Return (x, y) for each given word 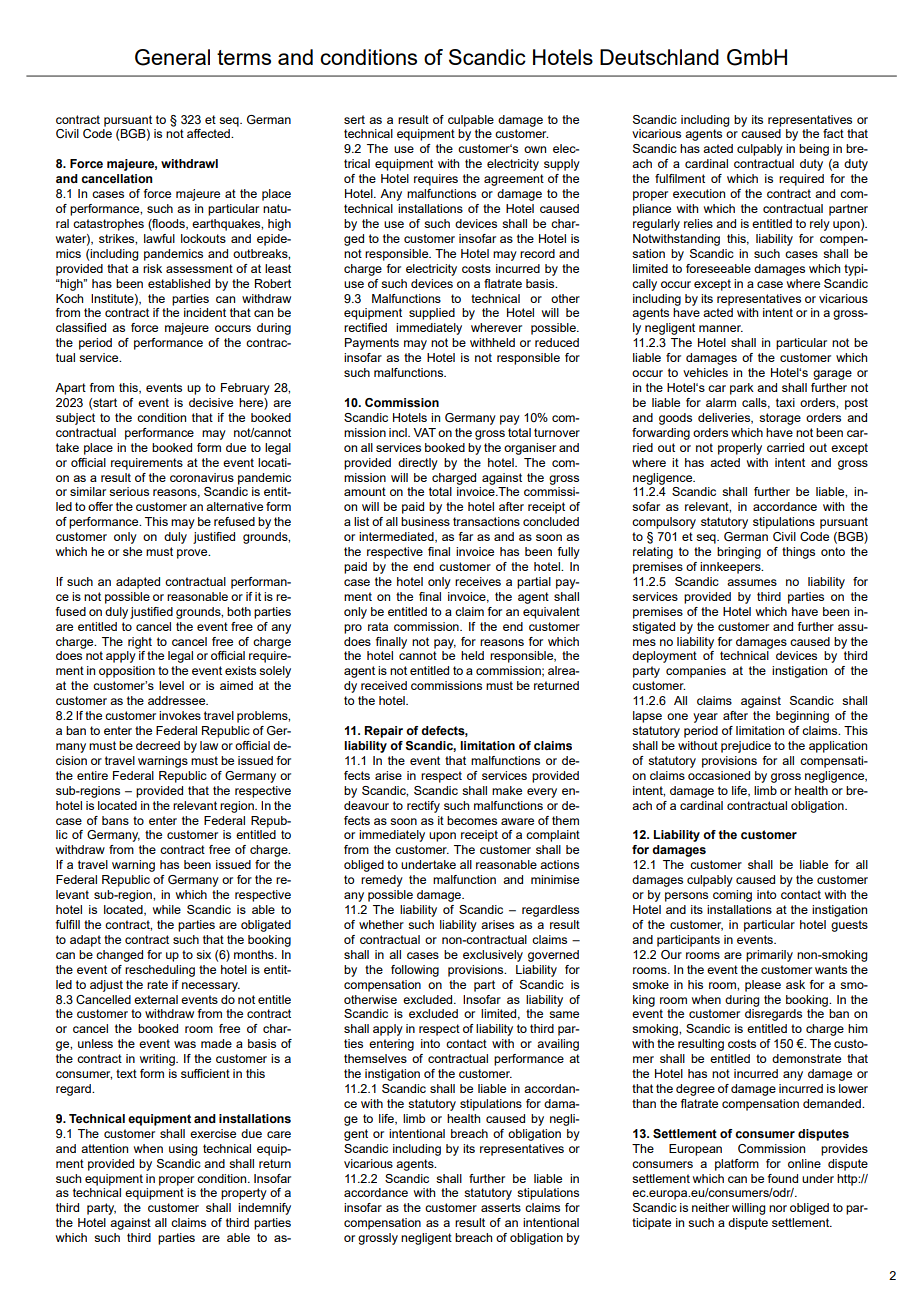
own (535, 149)
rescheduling (160, 971)
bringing (739, 553)
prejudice (746, 747)
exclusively (493, 956)
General (172, 57)
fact (833, 133)
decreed (158, 745)
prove (193, 554)
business (425, 521)
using (183, 1150)
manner (721, 328)
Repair (383, 732)
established (179, 283)
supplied (432, 314)
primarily (769, 956)
